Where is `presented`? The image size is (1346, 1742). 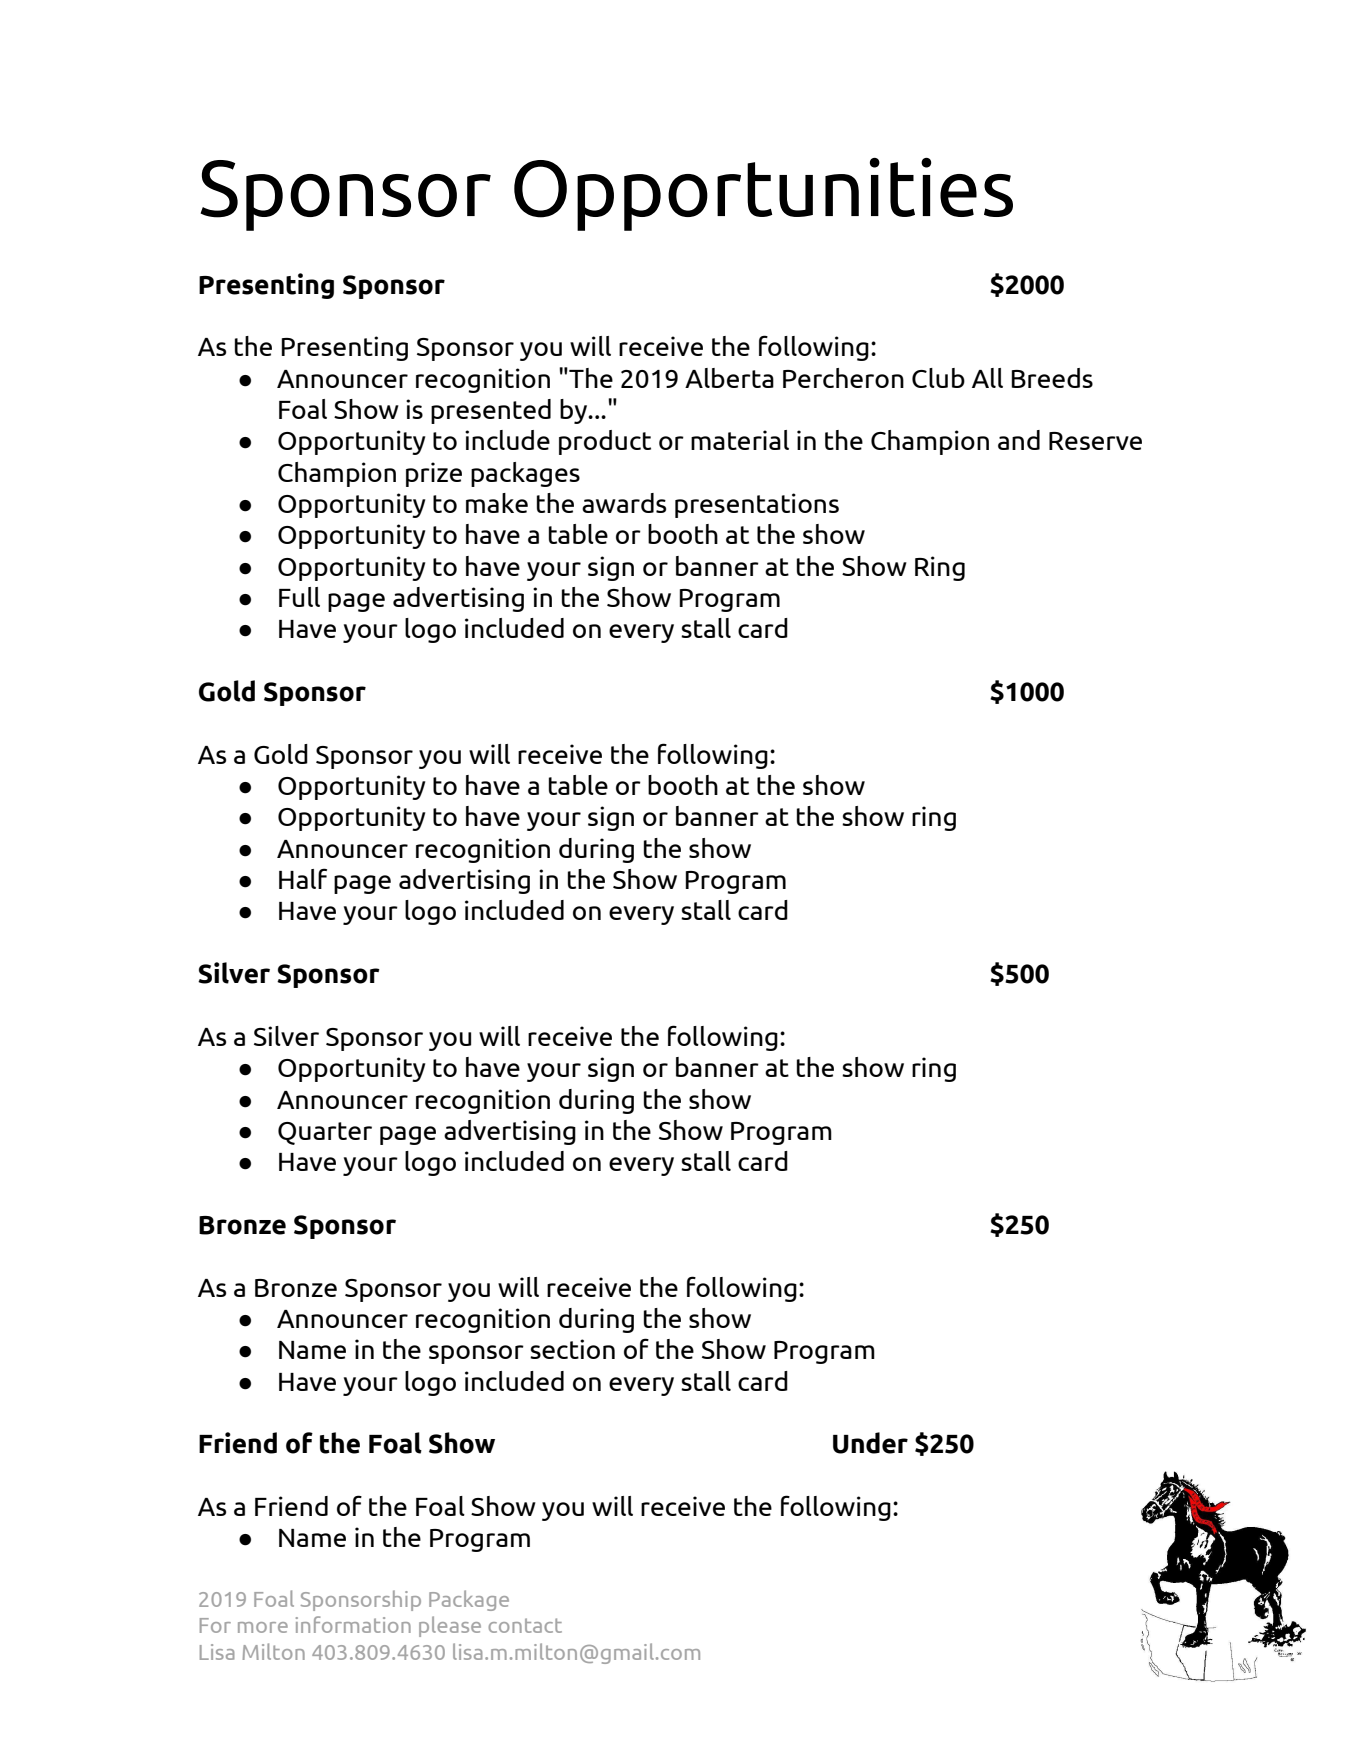
presented is located at coordinates (491, 411).
